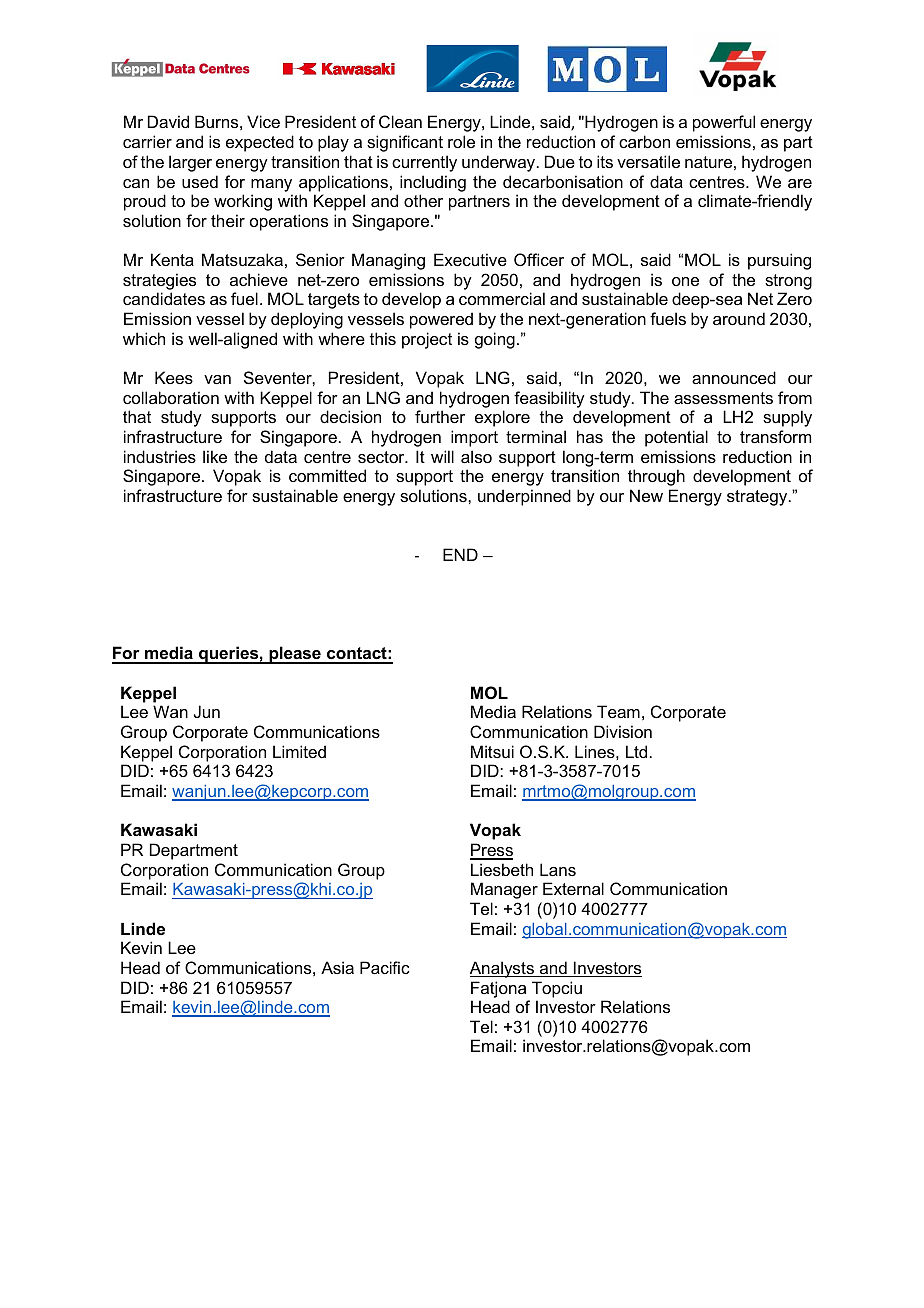  What do you see at coordinates (492, 751) in the page?
I see `Mitsui` at bounding box center [492, 751].
